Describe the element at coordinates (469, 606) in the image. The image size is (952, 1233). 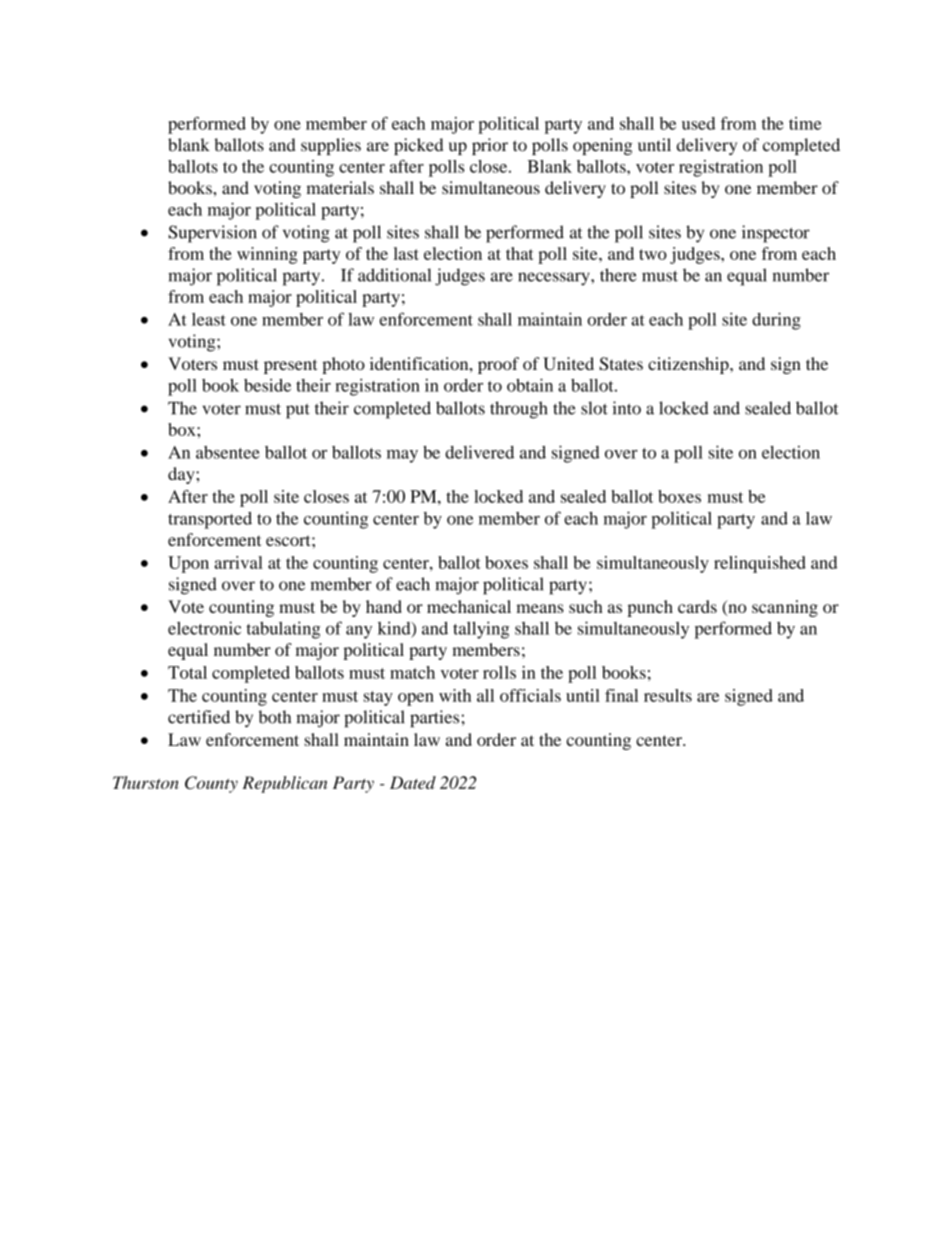
I see `mechanical` at that location.
